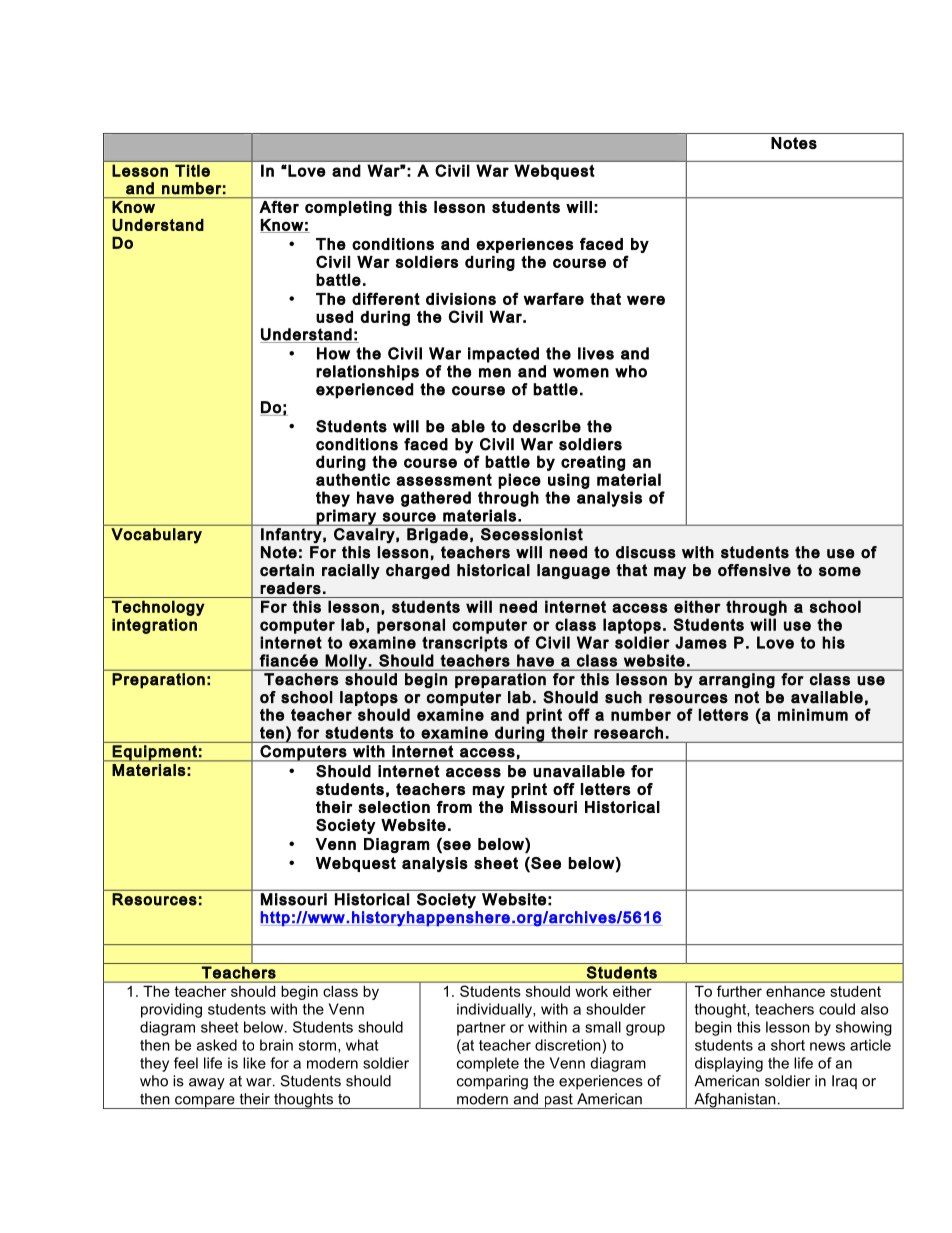  What do you see at coordinates (593, 463) in the screenshot?
I see `creating` at bounding box center [593, 463].
